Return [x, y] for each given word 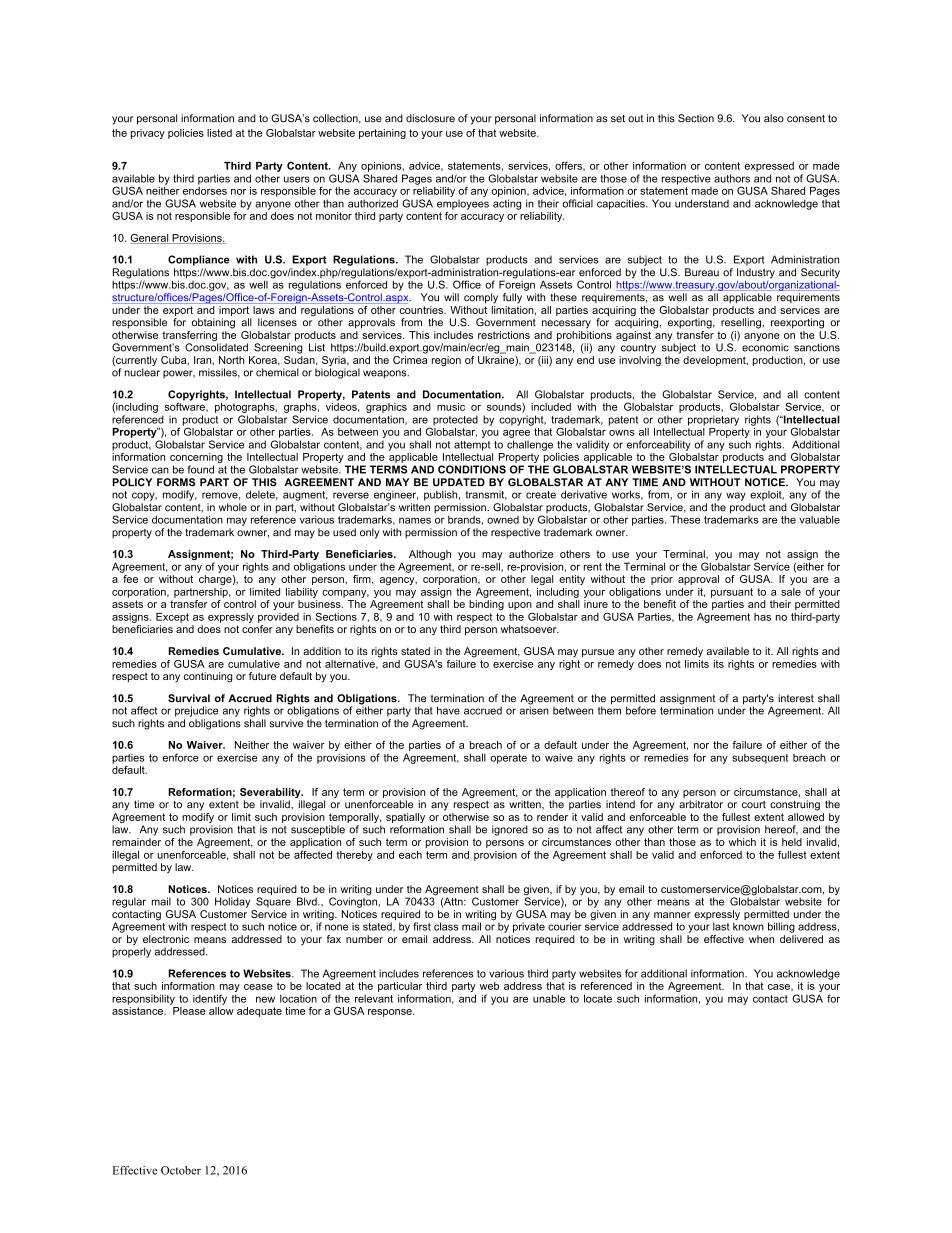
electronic [166, 939]
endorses [205, 189]
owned [503, 520]
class [446, 926]
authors [732, 178]
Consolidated [216, 347]
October [181, 1170]
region [446, 361]
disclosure [430, 118]
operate [508, 759]
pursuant [732, 593]
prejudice [196, 711]
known [748, 926]
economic [765, 347]
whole [233, 507]
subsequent [760, 759]
